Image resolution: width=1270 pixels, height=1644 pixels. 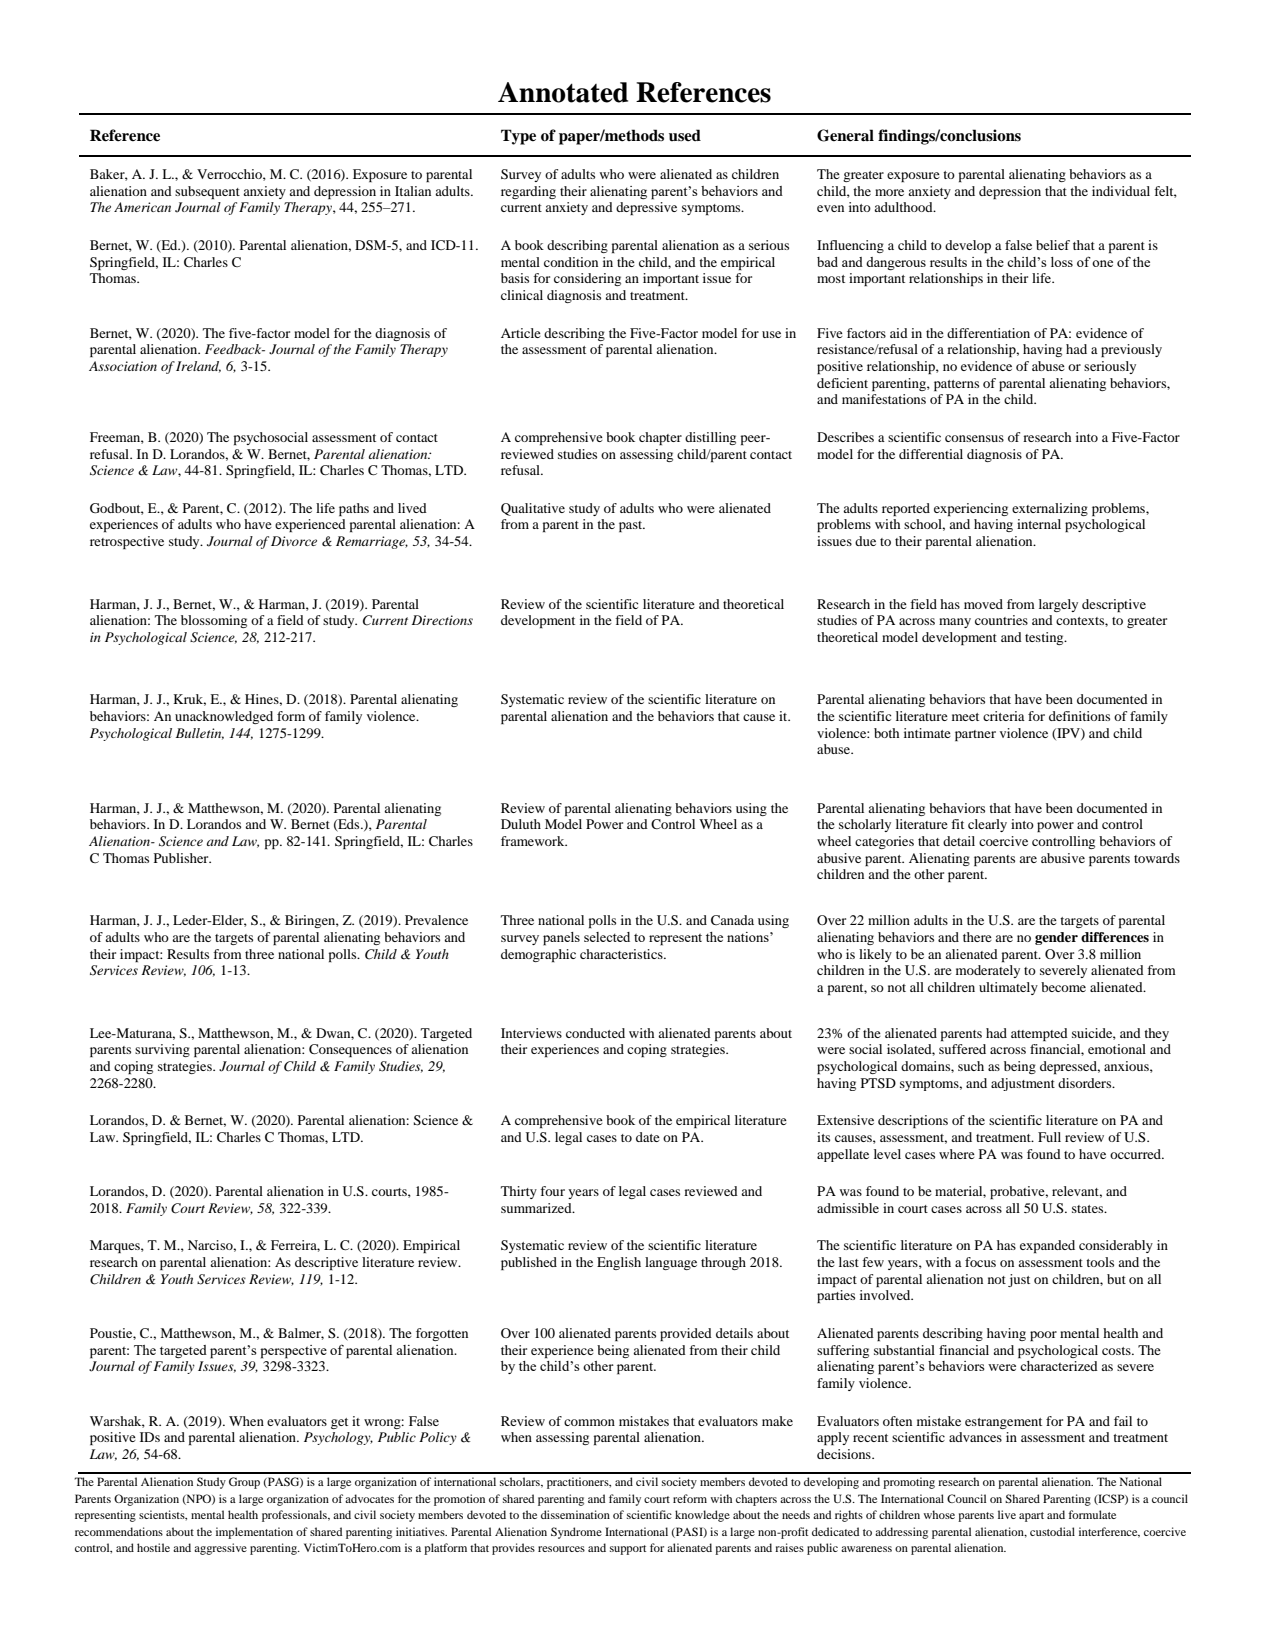 I want to click on conducted, so click(x=595, y=1033).
